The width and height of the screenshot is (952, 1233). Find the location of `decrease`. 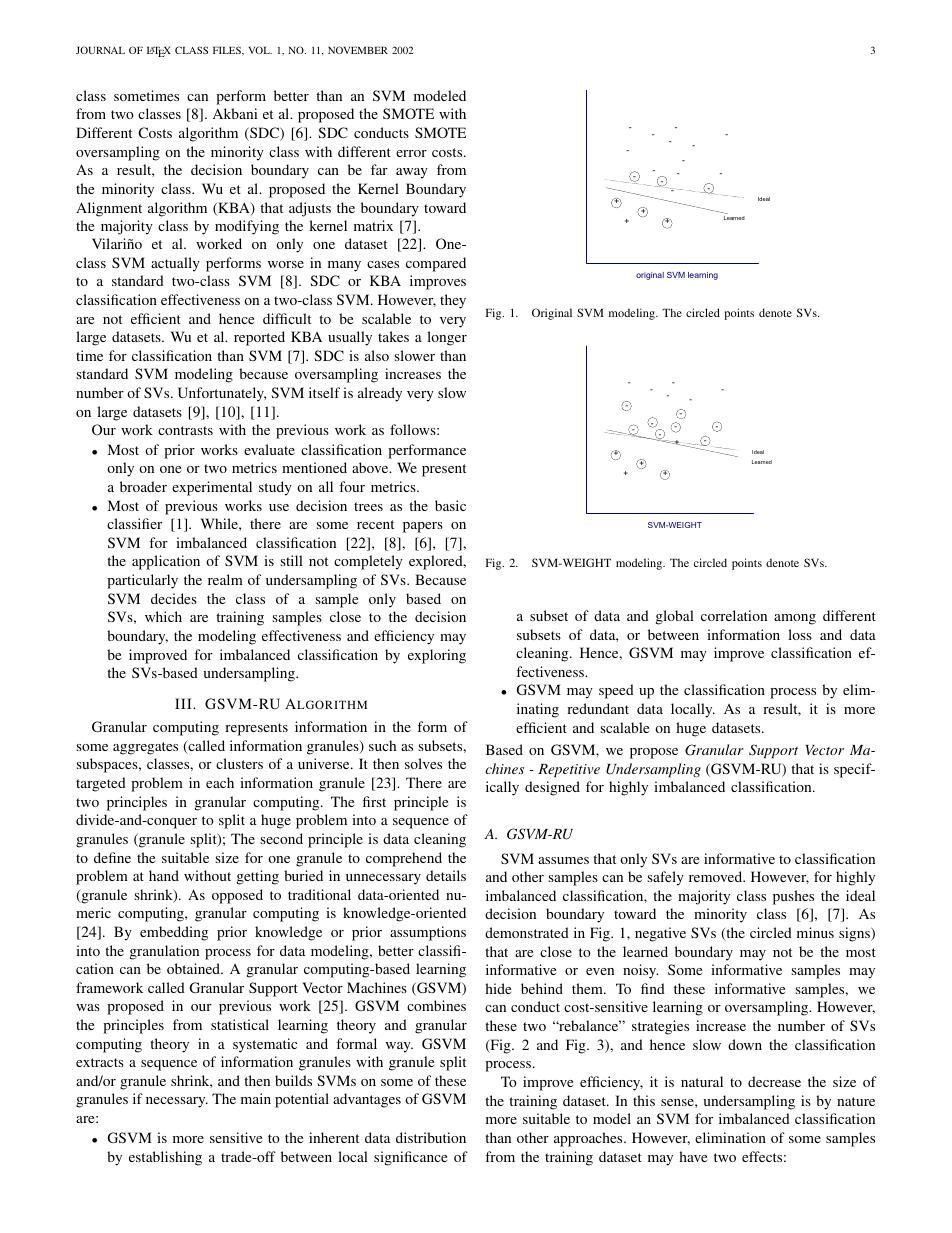

decrease is located at coordinates (774, 1081).
